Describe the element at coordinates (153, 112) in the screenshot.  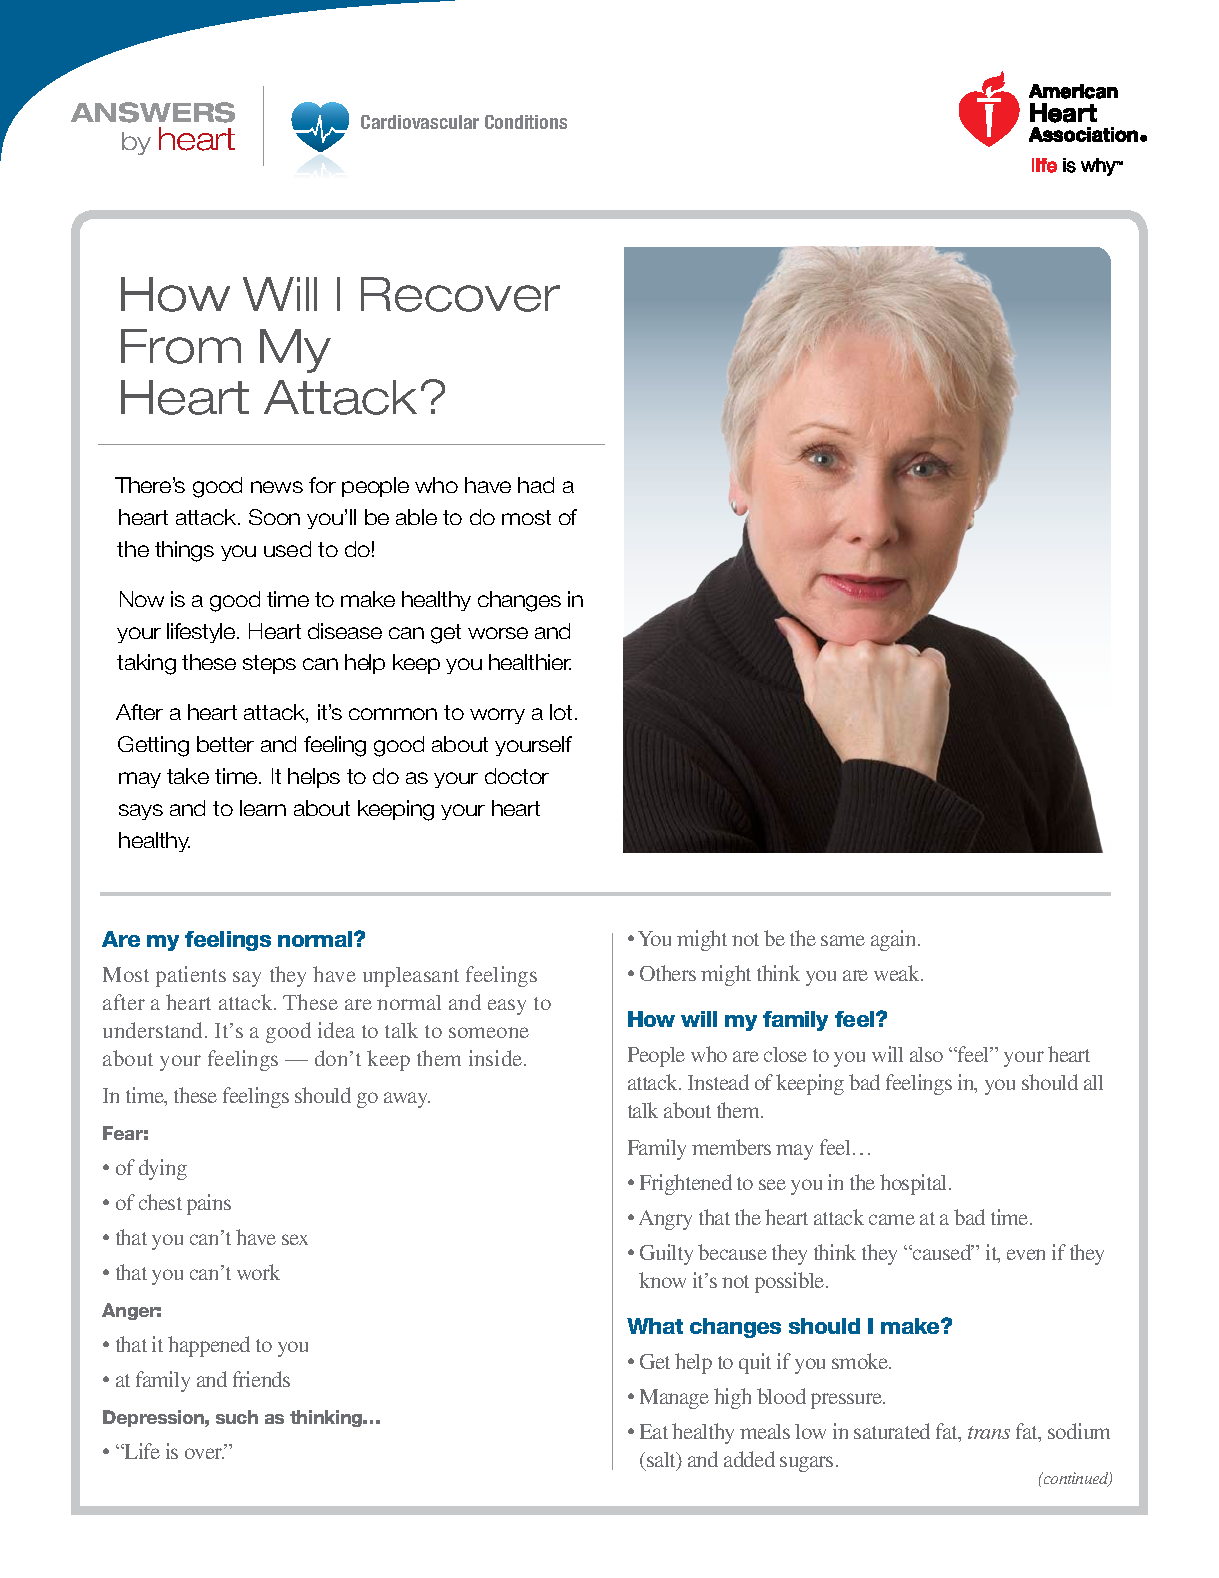
I see `ANSWERS` at that location.
